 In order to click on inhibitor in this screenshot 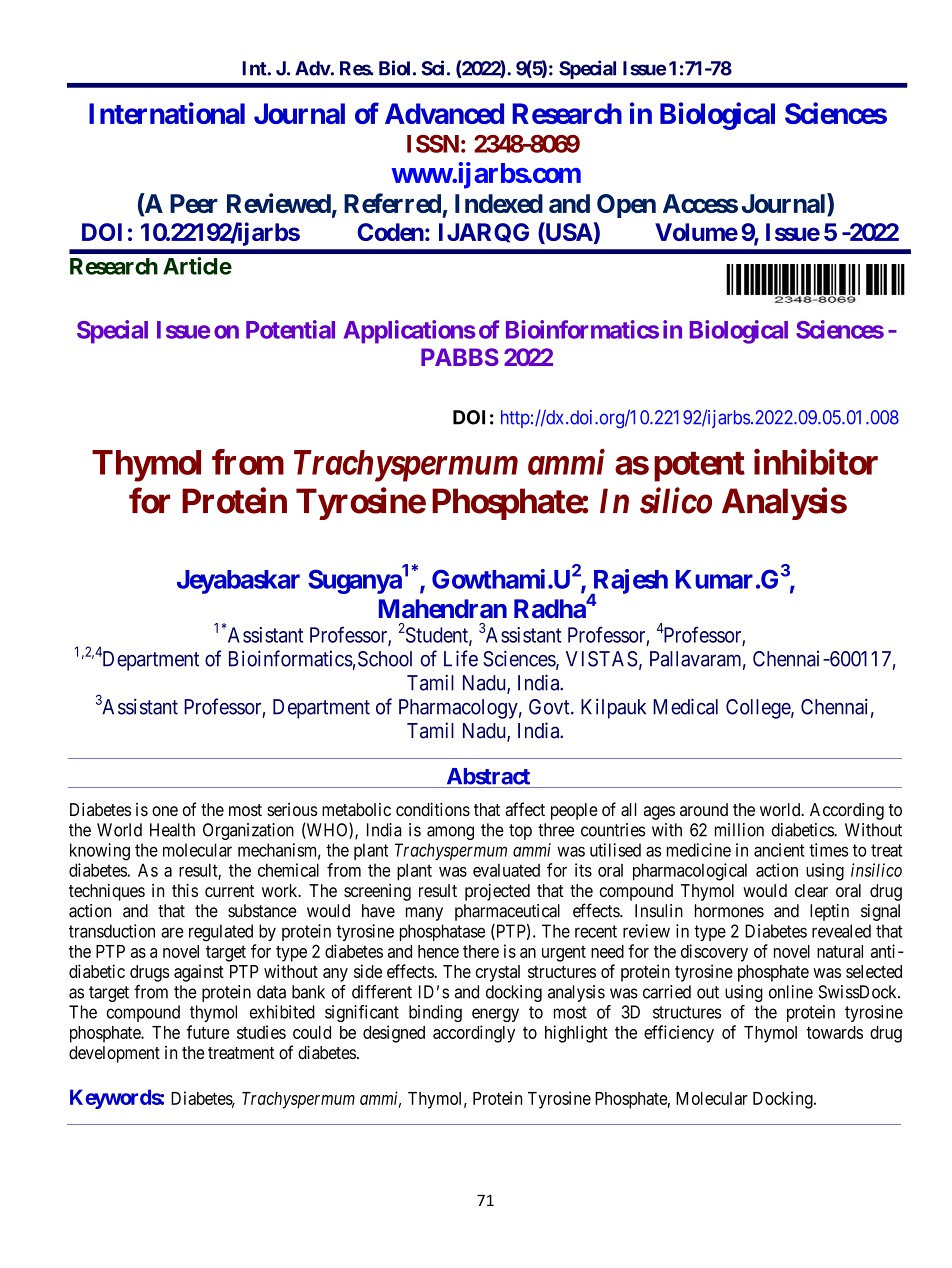, I will do `click(816, 462)`.
